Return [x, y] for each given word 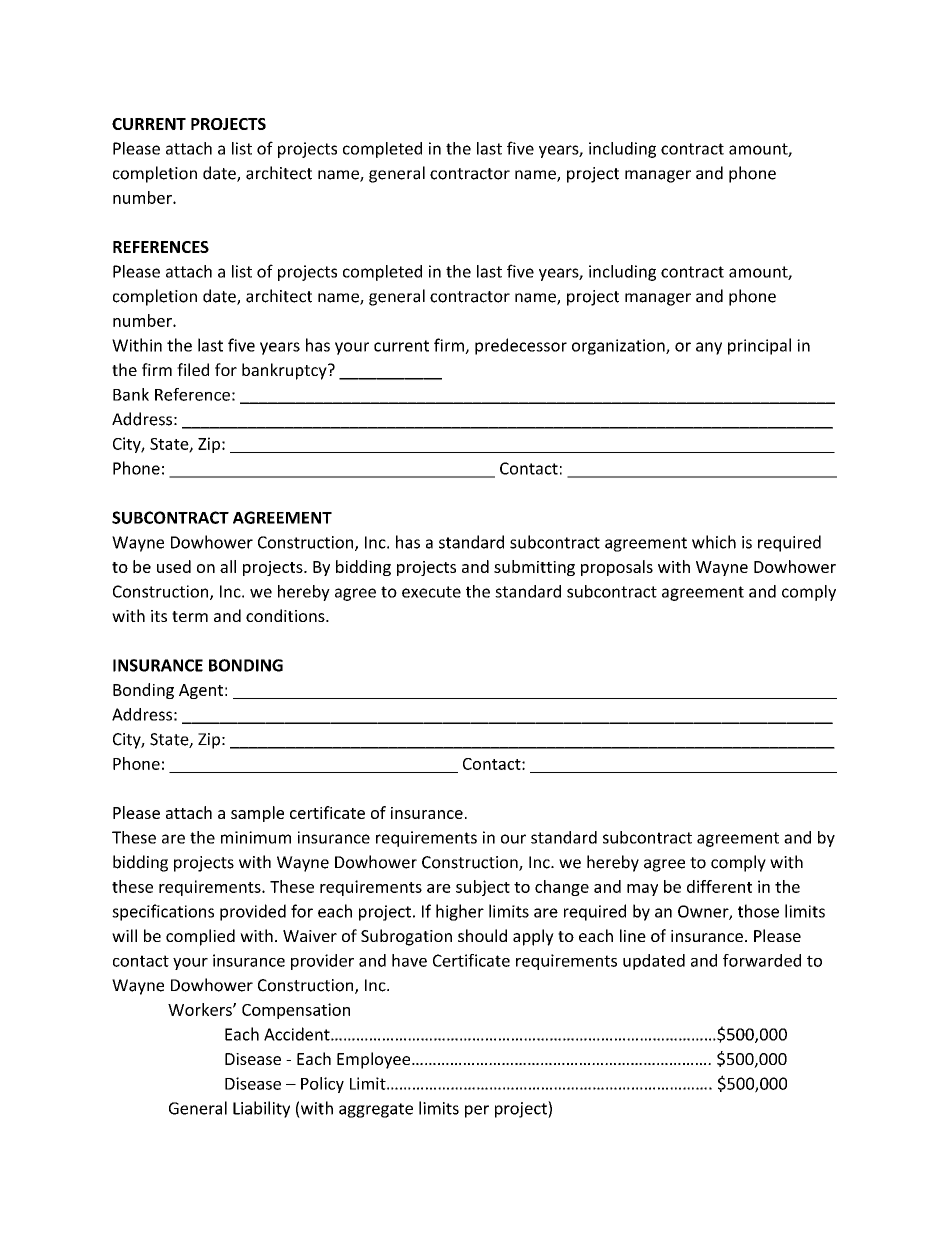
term [190, 616]
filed [193, 369]
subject [483, 888]
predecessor [521, 346]
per [477, 1111]
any [709, 348]
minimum [256, 837]
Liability [261, 1109]
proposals [617, 568]
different [719, 886]
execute [431, 592]
